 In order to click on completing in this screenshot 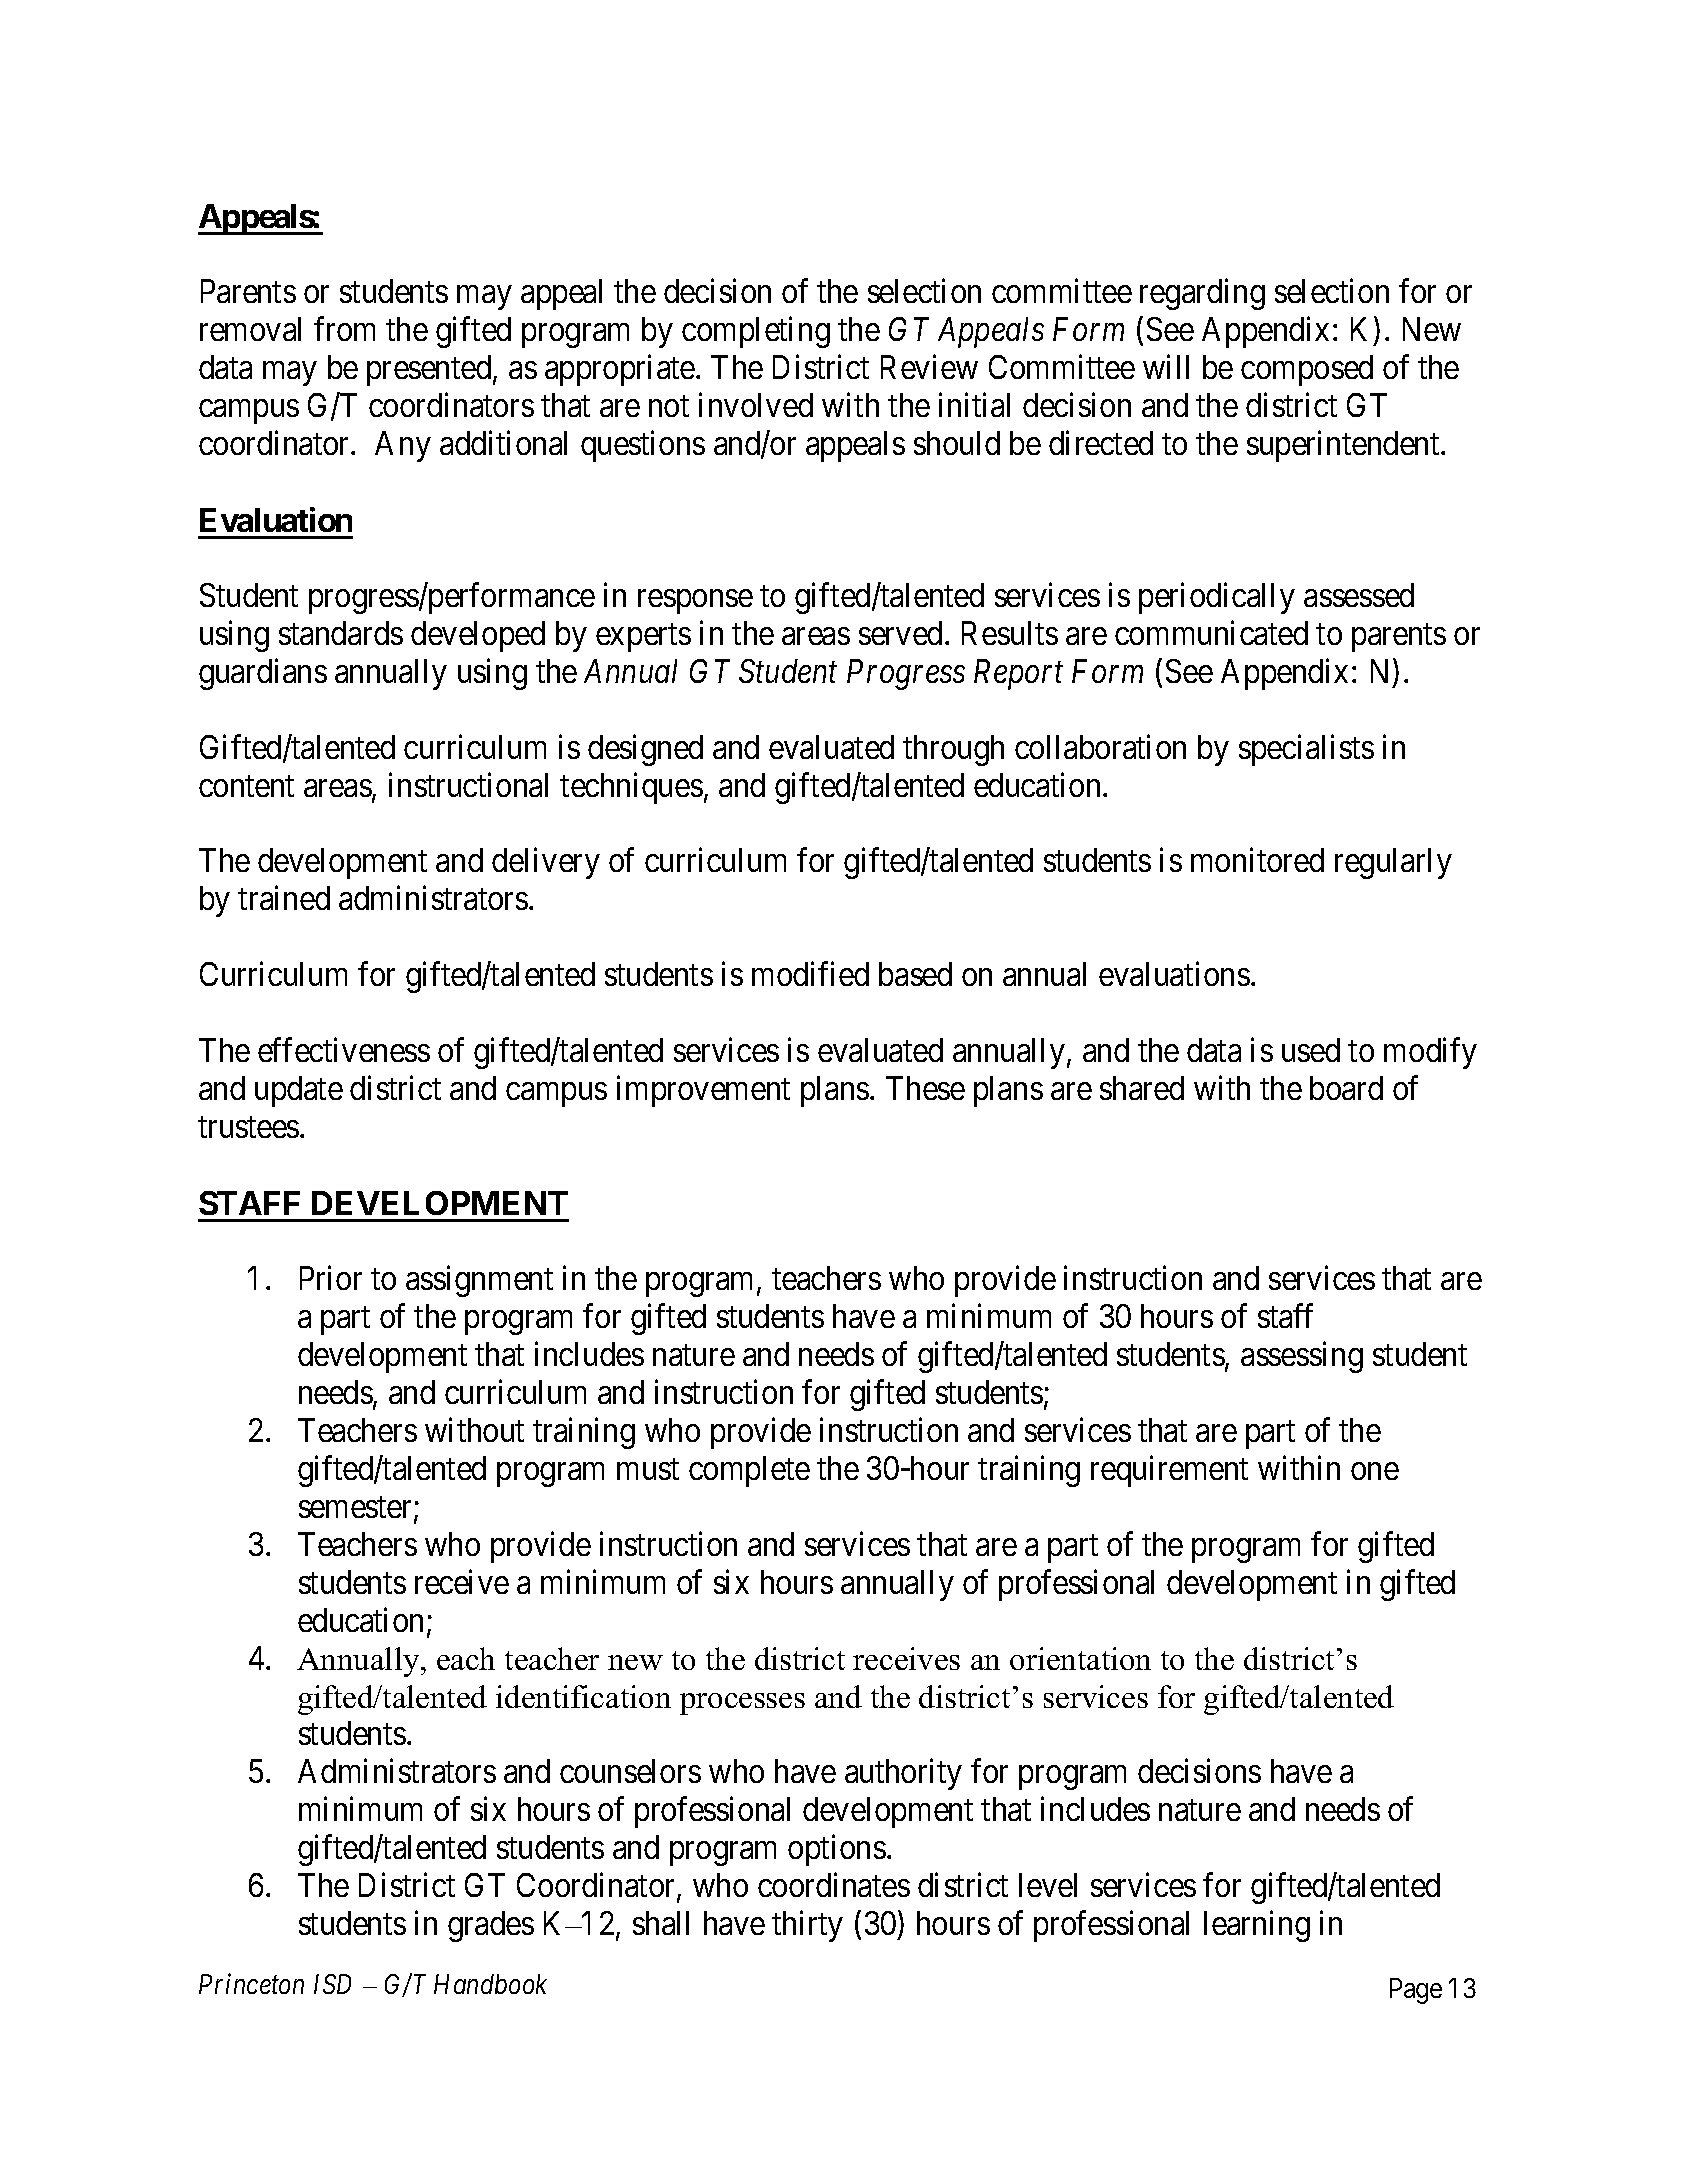, I will do `click(756, 332)`.
